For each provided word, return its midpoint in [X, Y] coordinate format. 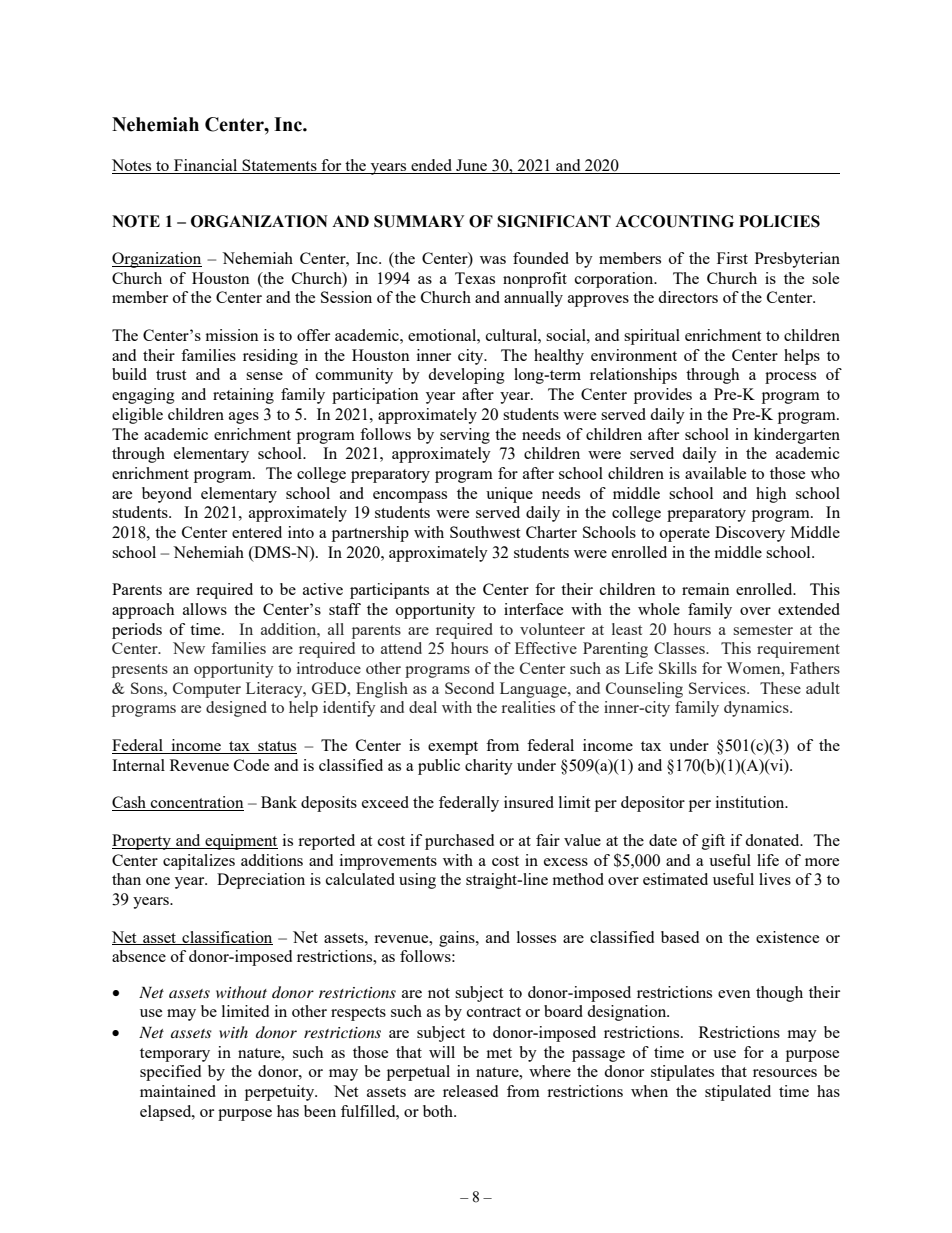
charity [489, 767]
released [470, 1091]
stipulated [738, 1093]
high [771, 495]
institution [751, 802]
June [472, 166]
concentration [196, 803]
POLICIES [779, 221]
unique [509, 495]
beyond [167, 495]
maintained [178, 1091]
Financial [206, 166]
